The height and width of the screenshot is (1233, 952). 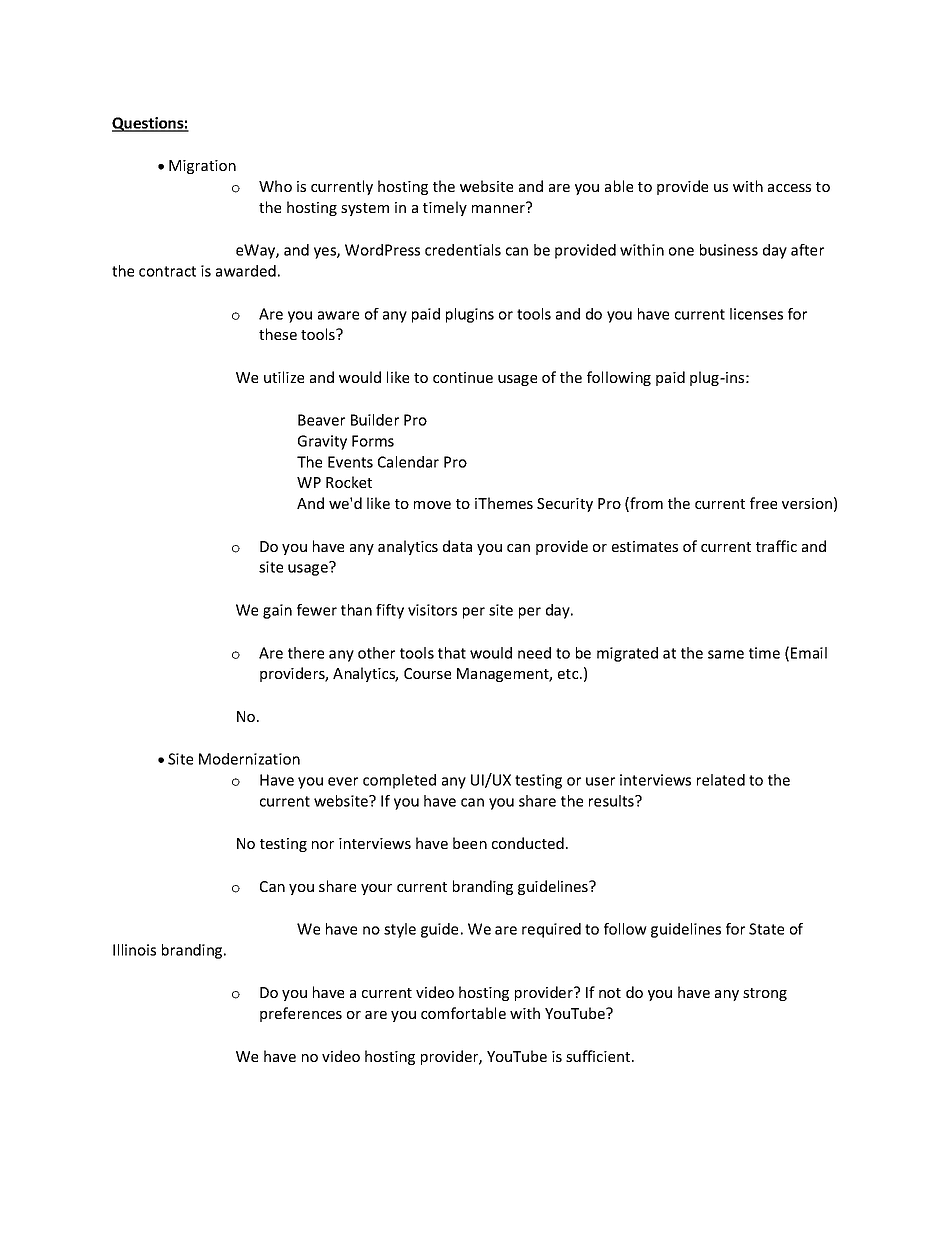 I want to click on access, so click(x=789, y=188).
